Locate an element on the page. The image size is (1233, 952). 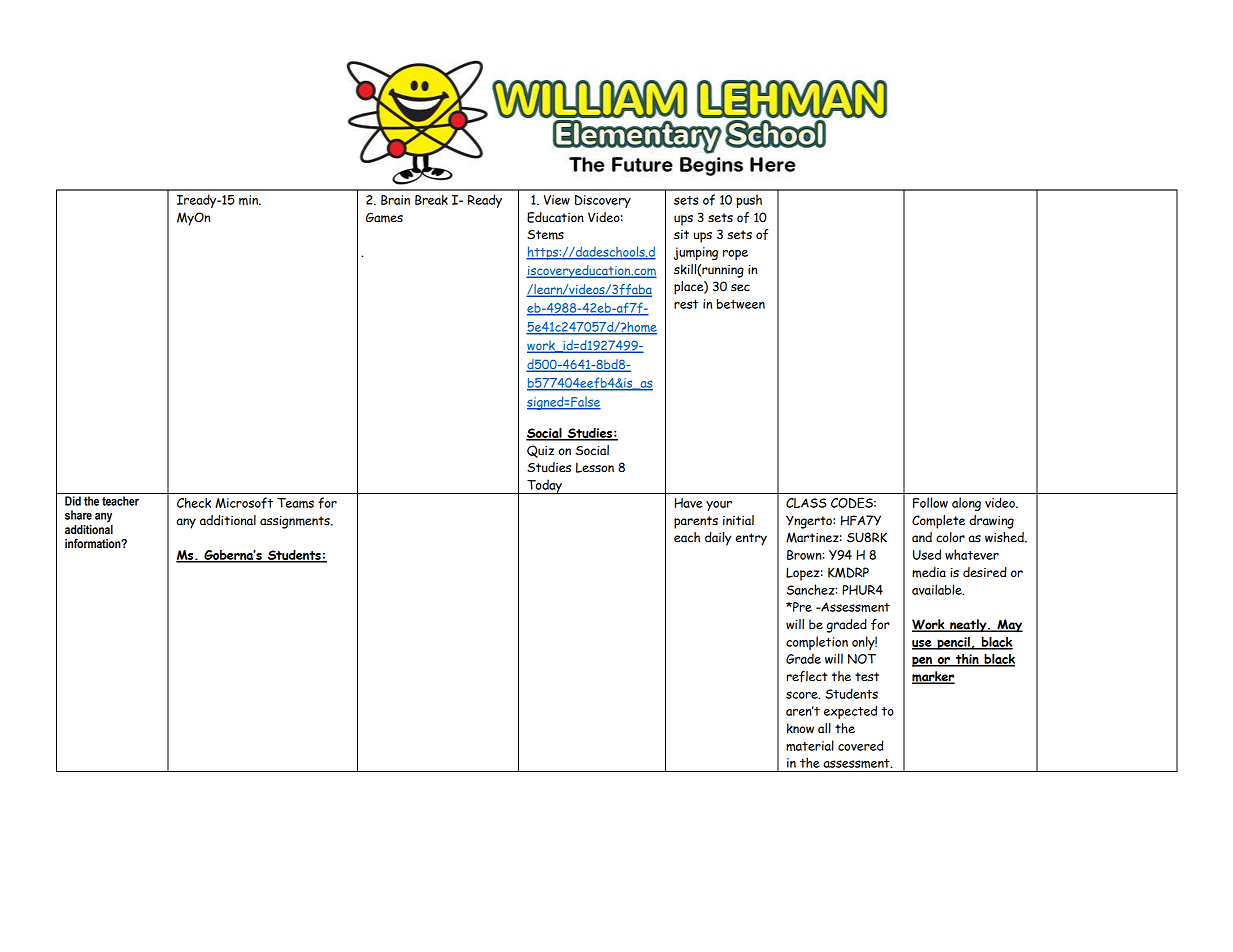
between is located at coordinates (741, 304).
